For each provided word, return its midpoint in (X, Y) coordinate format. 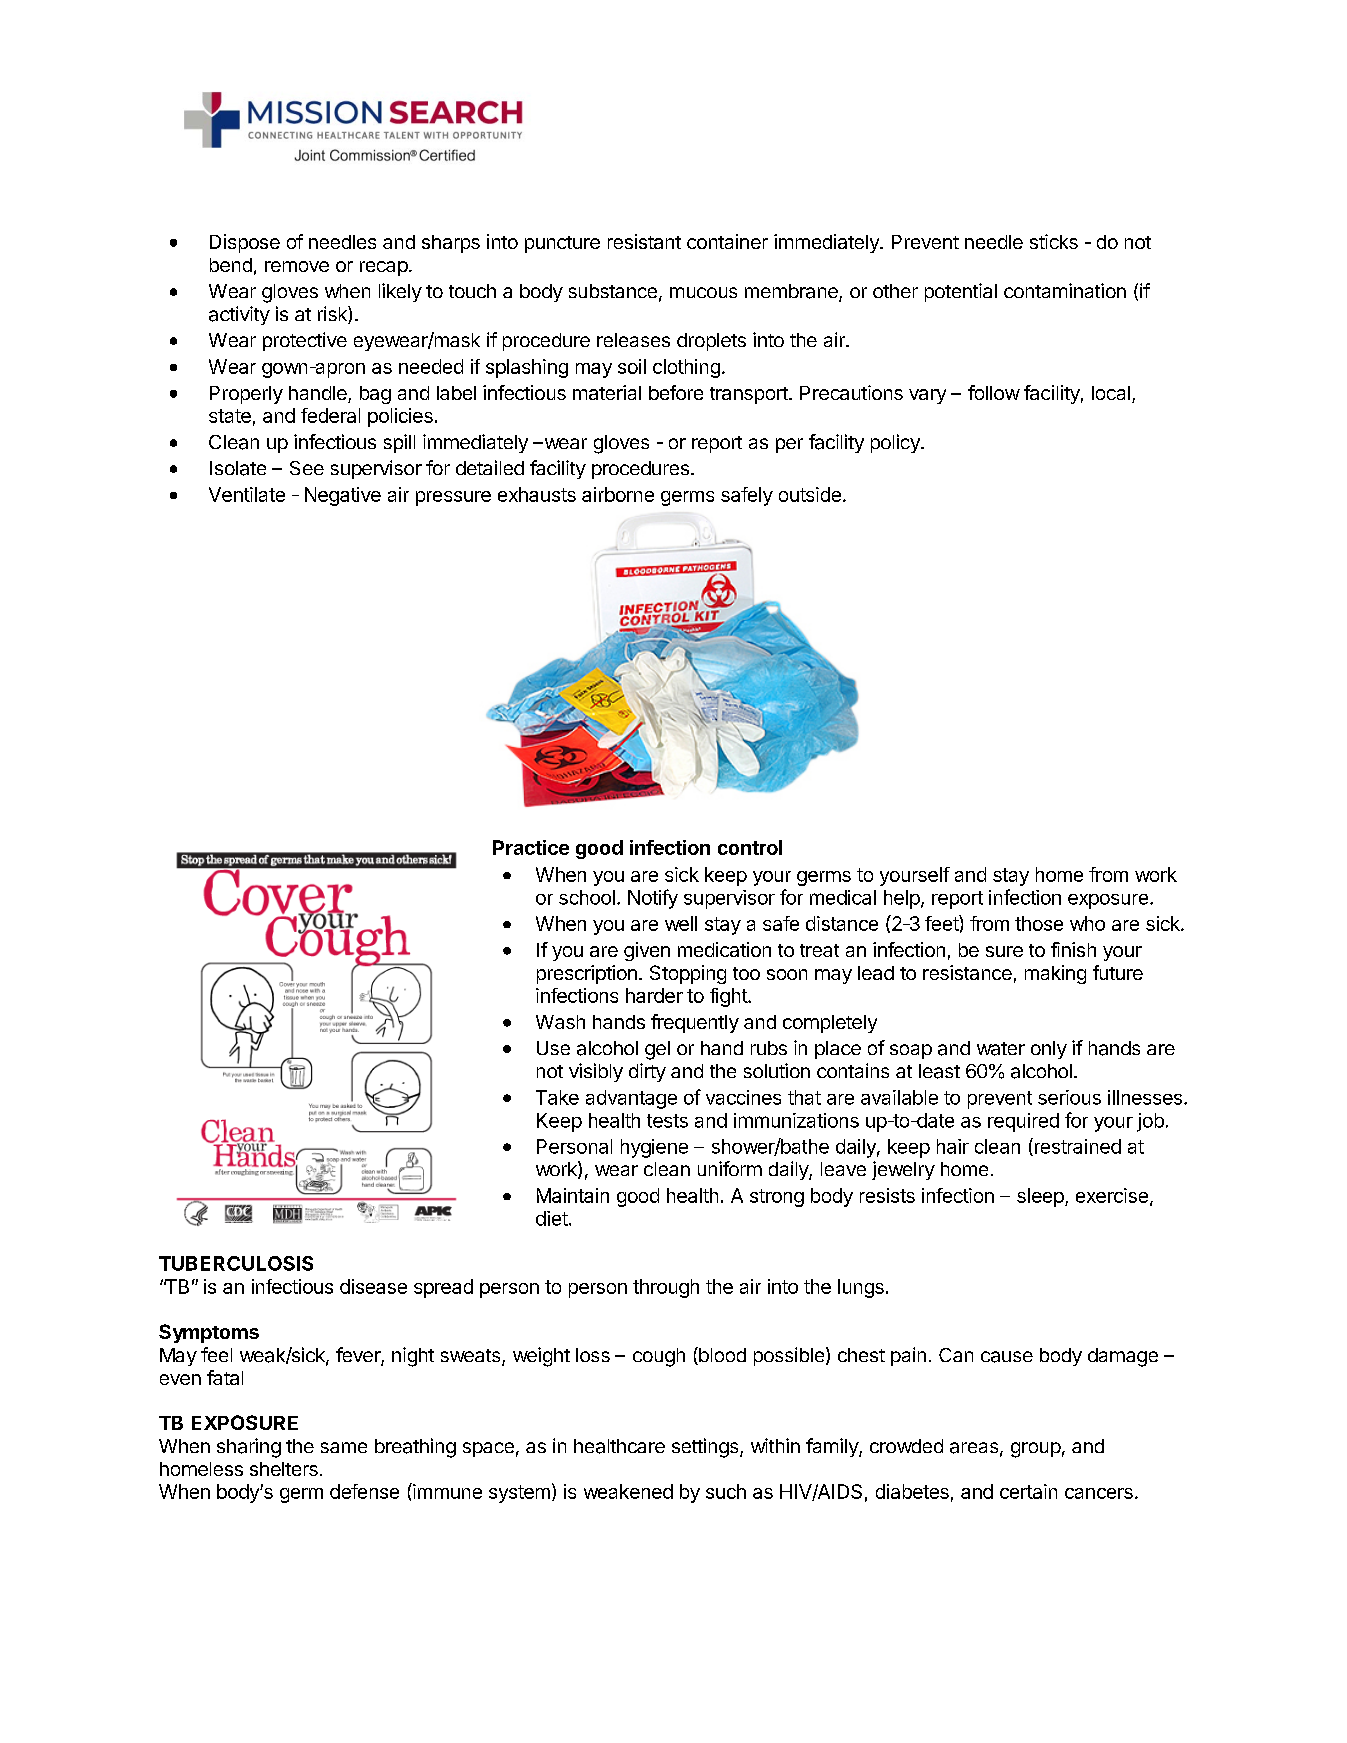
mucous (703, 292)
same (344, 1447)
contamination (1065, 290)
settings (706, 1448)
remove (297, 266)
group (1036, 1450)
